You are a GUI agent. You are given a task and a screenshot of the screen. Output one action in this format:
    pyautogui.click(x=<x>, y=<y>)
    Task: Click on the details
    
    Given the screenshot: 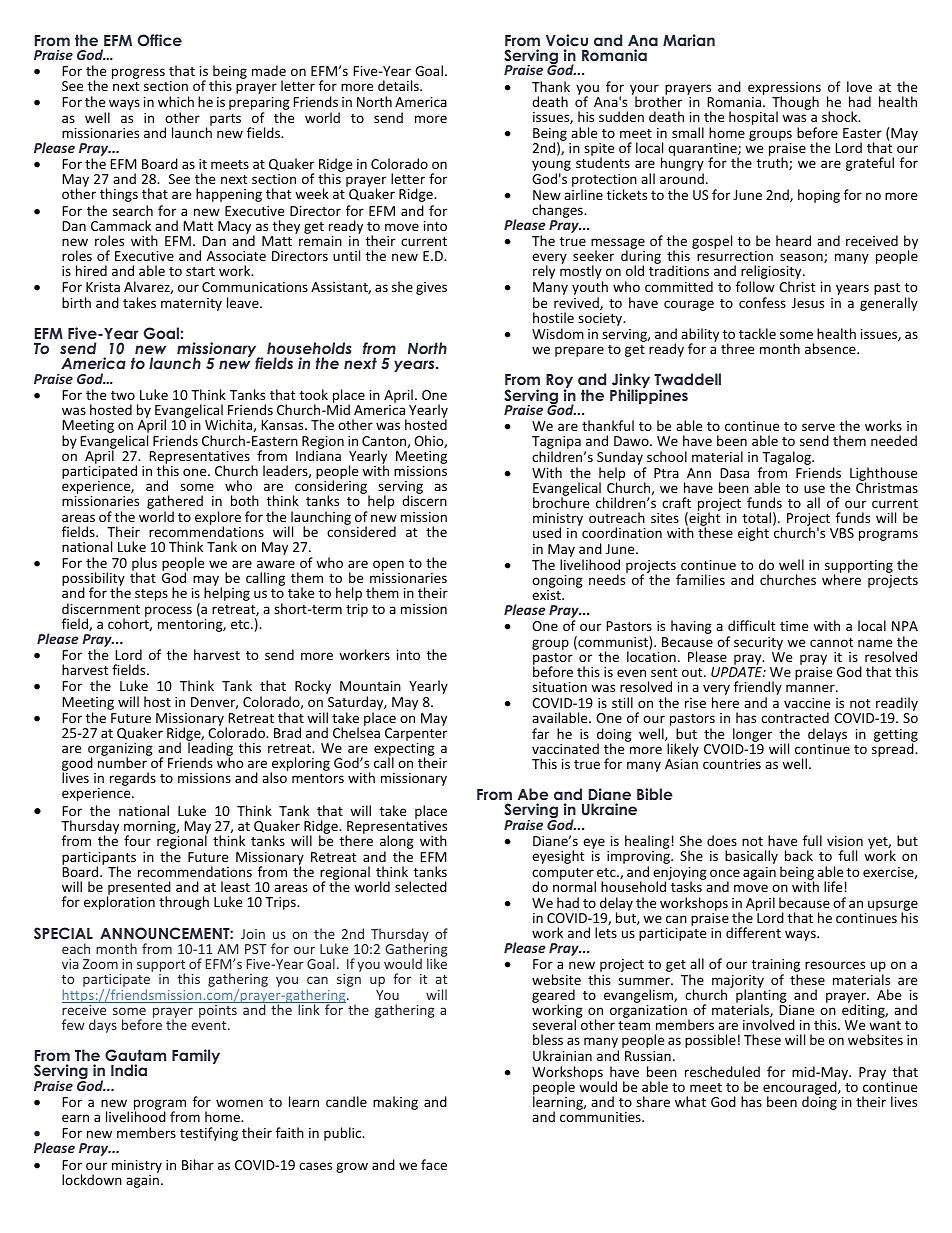 What is the action you would take?
    pyautogui.click(x=399, y=85)
